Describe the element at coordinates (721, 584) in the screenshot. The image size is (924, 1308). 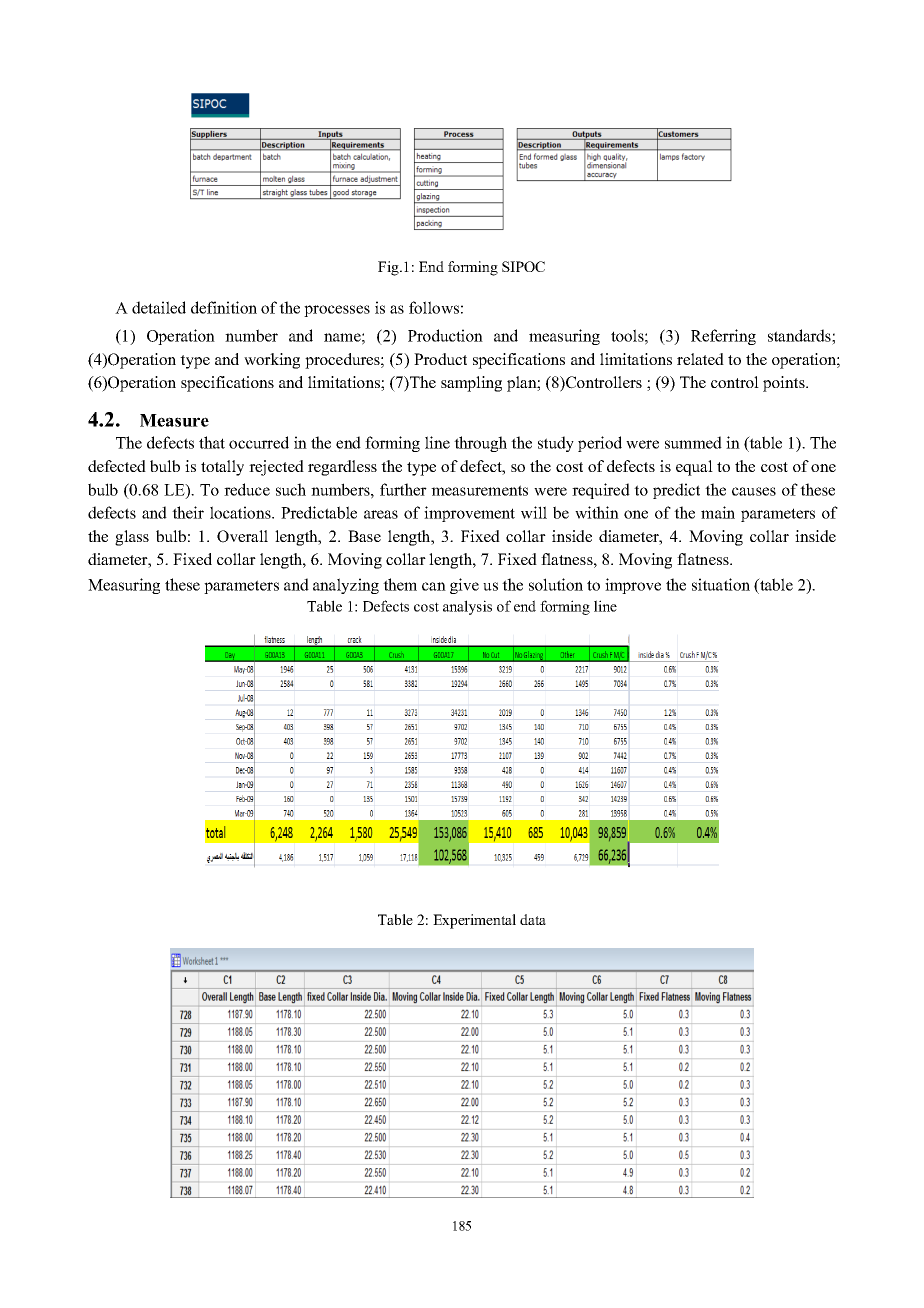
I see `situation` at that location.
